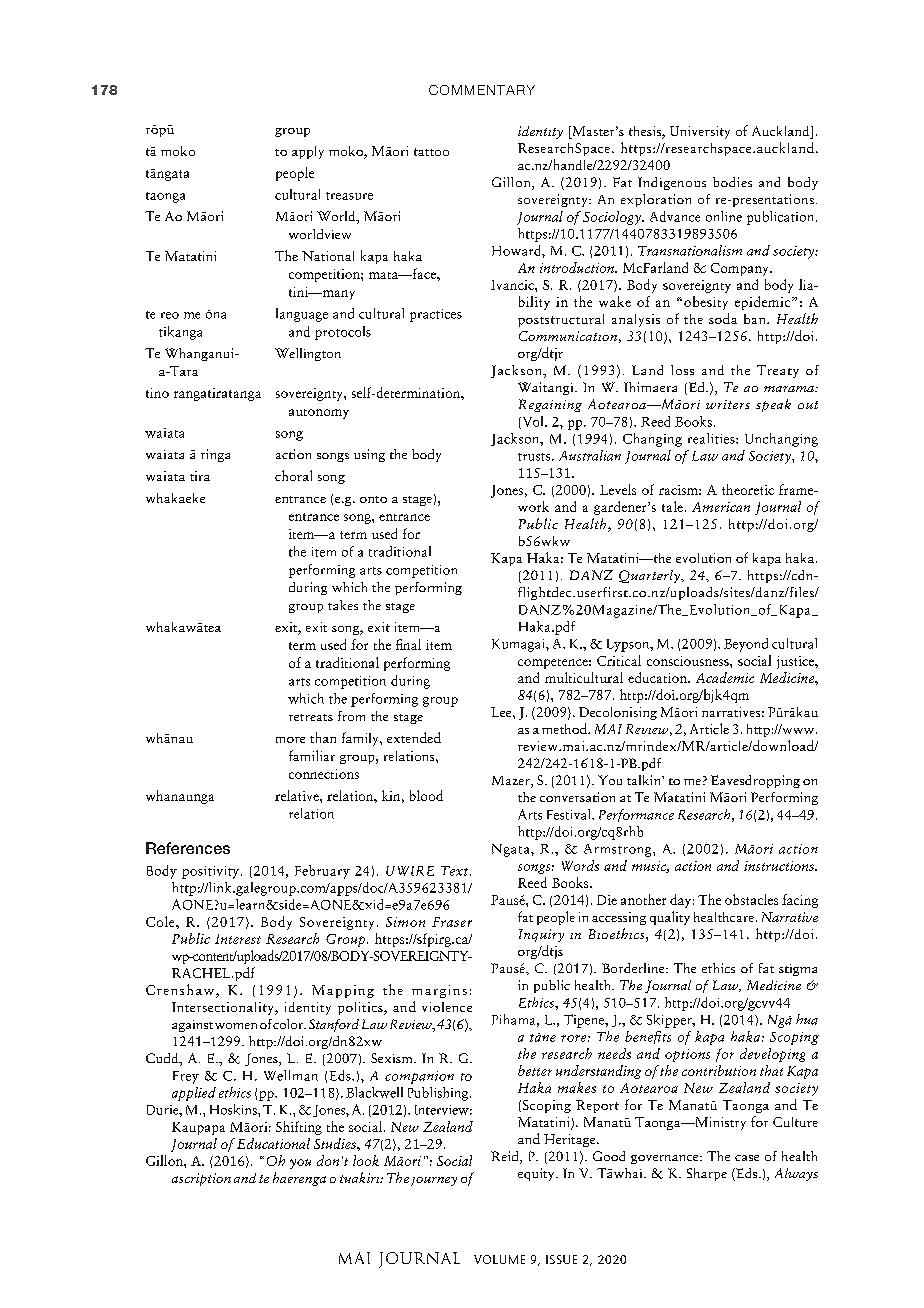 Image resolution: width=924 pixels, height=1308 pixels. I want to click on Interest, so click(238, 939).
